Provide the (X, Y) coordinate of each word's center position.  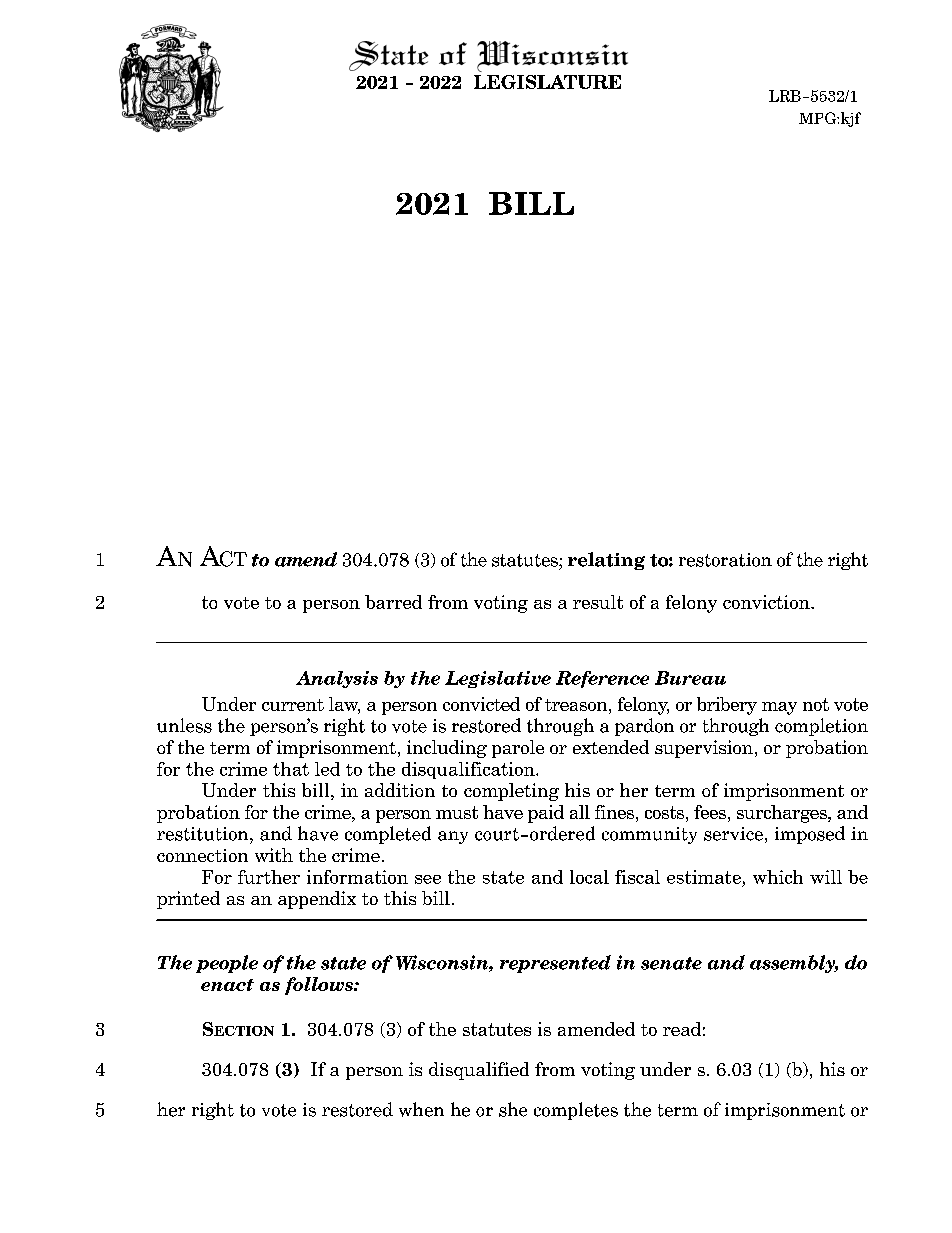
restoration (725, 560)
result (598, 602)
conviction (767, 602)
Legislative (498, 679)
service (733, 834)
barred (393, 602)
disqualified (479, 1071)
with (274, 855)
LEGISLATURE (547, 82)
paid (546, 814)
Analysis (337, 679)
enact (227, 985)
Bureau (690, 678)
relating (606, 561)
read (682, 1029)
